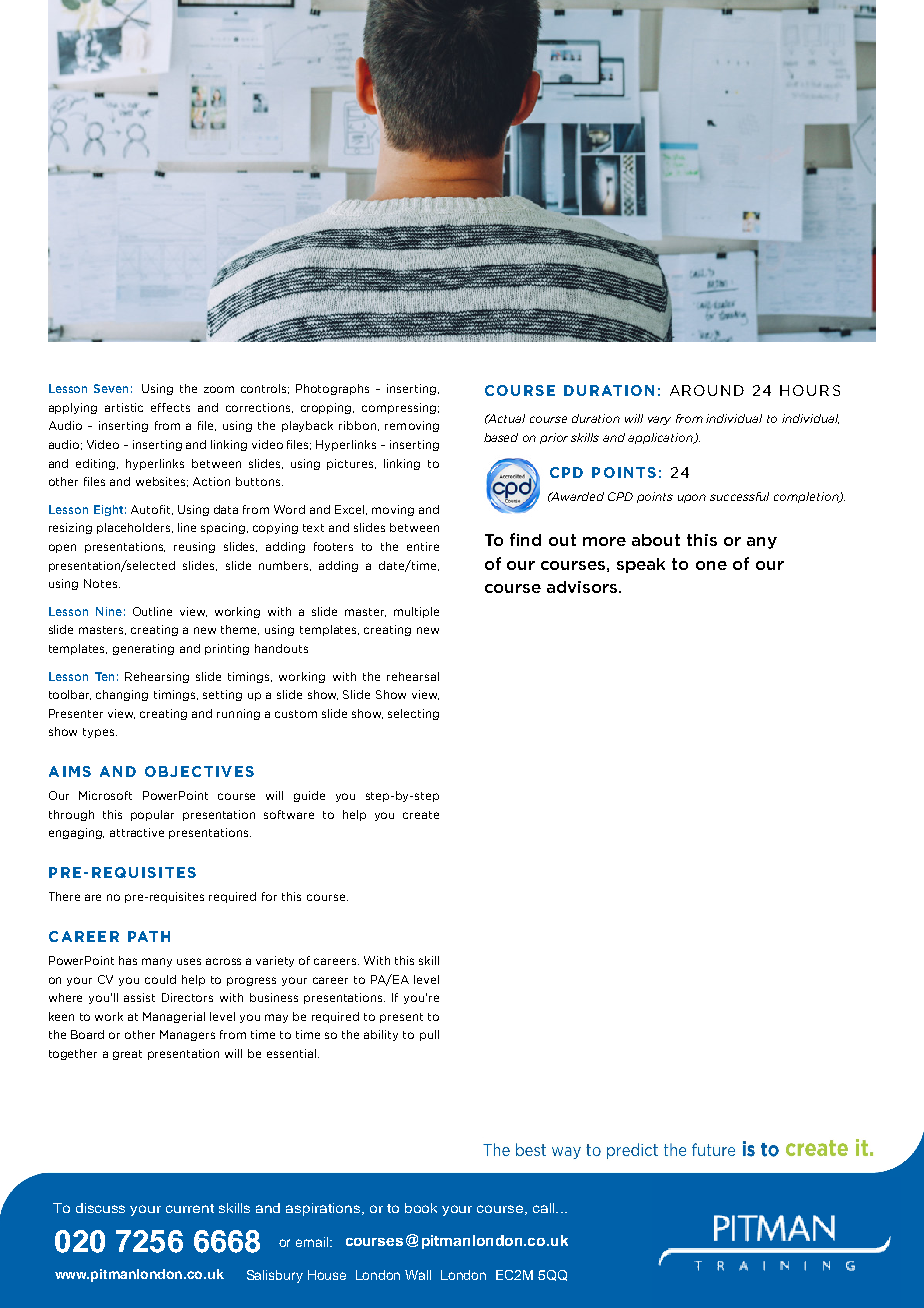  Describe the element at coordinates (418, 1275) in the image. I see `Wall` at that location.
